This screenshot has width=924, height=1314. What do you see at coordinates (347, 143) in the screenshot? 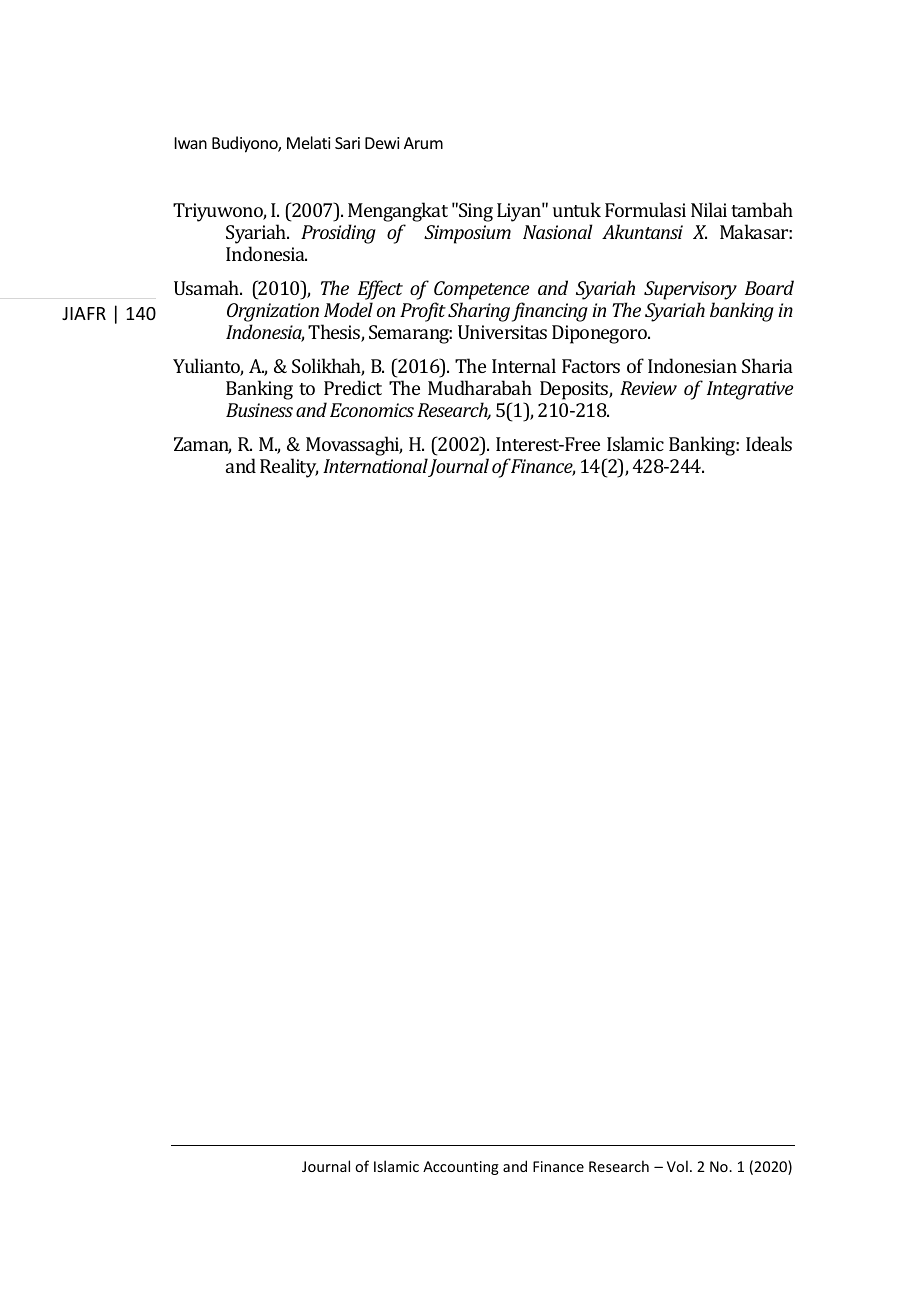
I see `Sari` at bounding box center [347, 143].
